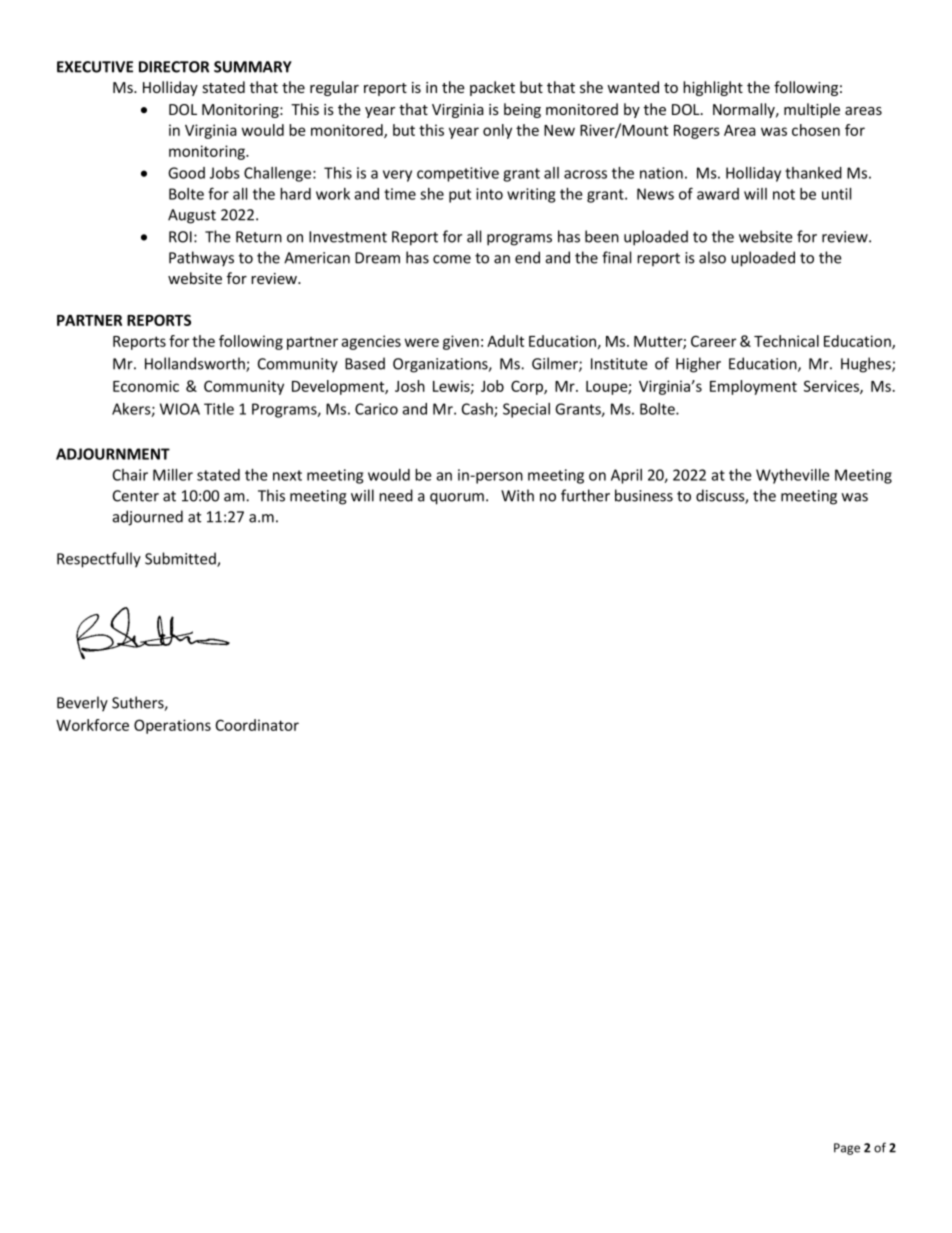  What do you see at coordinates (174, 67) in the document?
I see `DIRECTOR` at bounding box center [174, 67].
